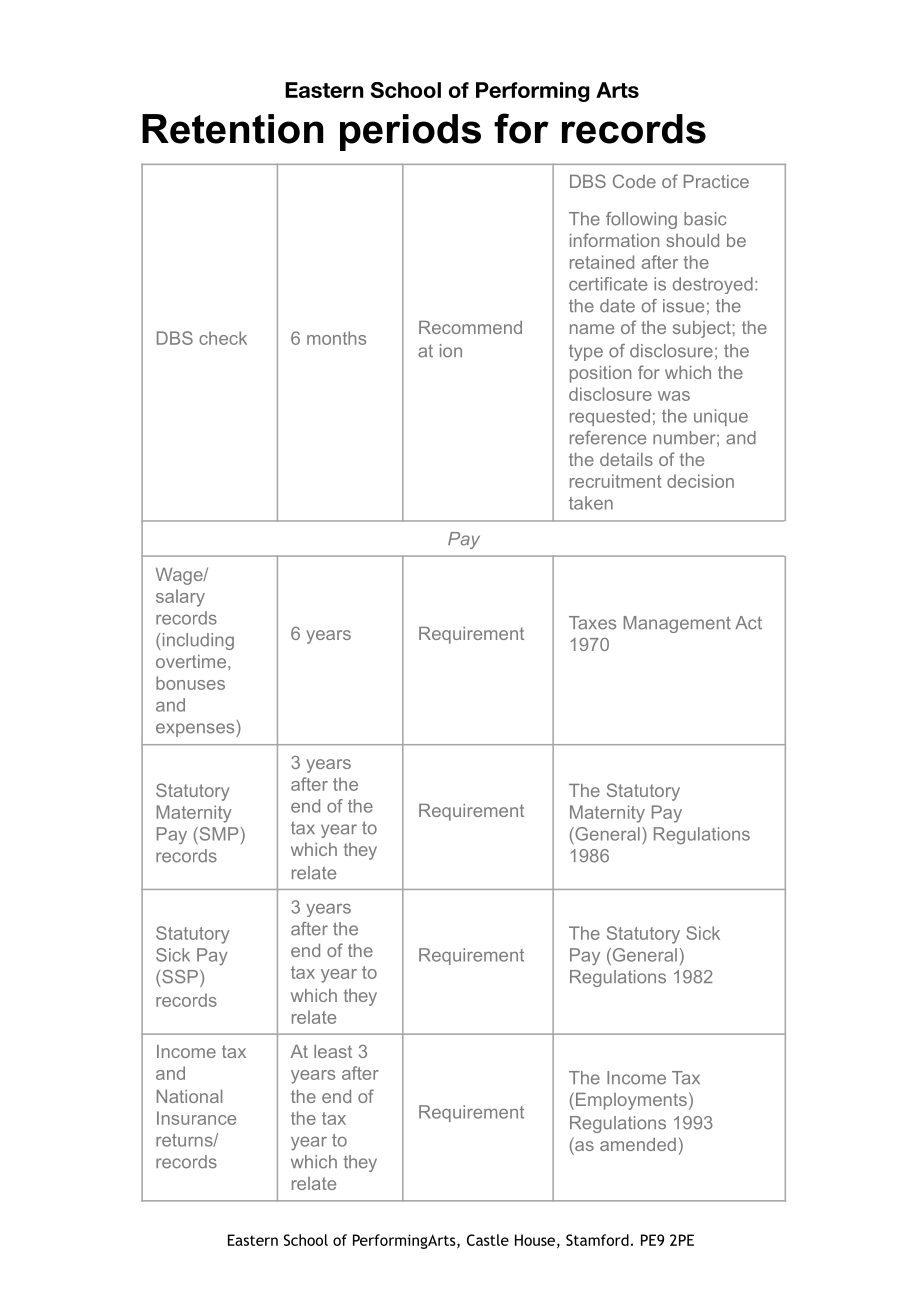 The width and height of the document is (924, 1308). Describe the element at coordinates (592, 623) in the document. I see `Taxes` at that location.
